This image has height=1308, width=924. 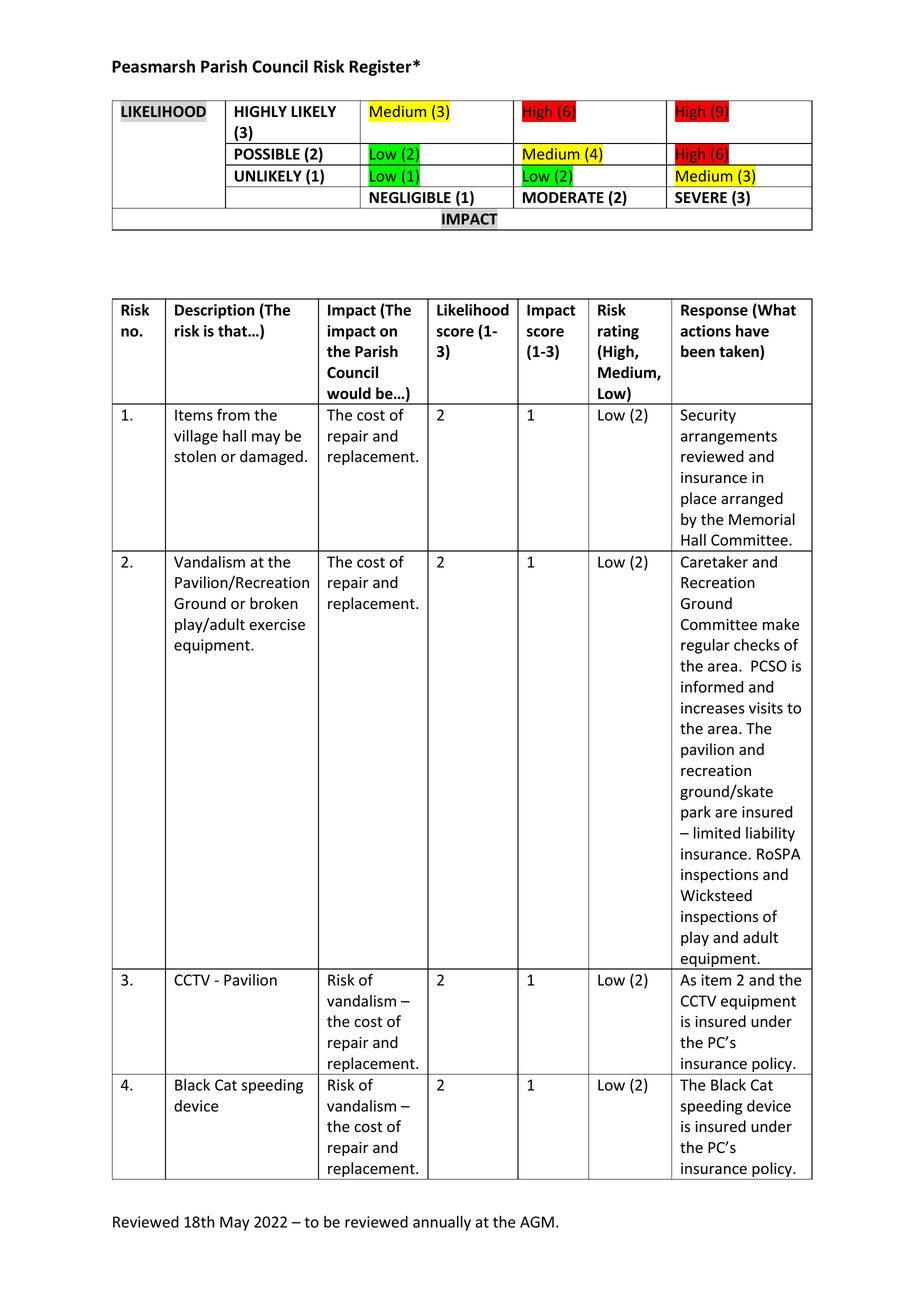 What do you see at coordinates (714, 311) in the image?
I see `Response` at bounding box center [714, 311].
